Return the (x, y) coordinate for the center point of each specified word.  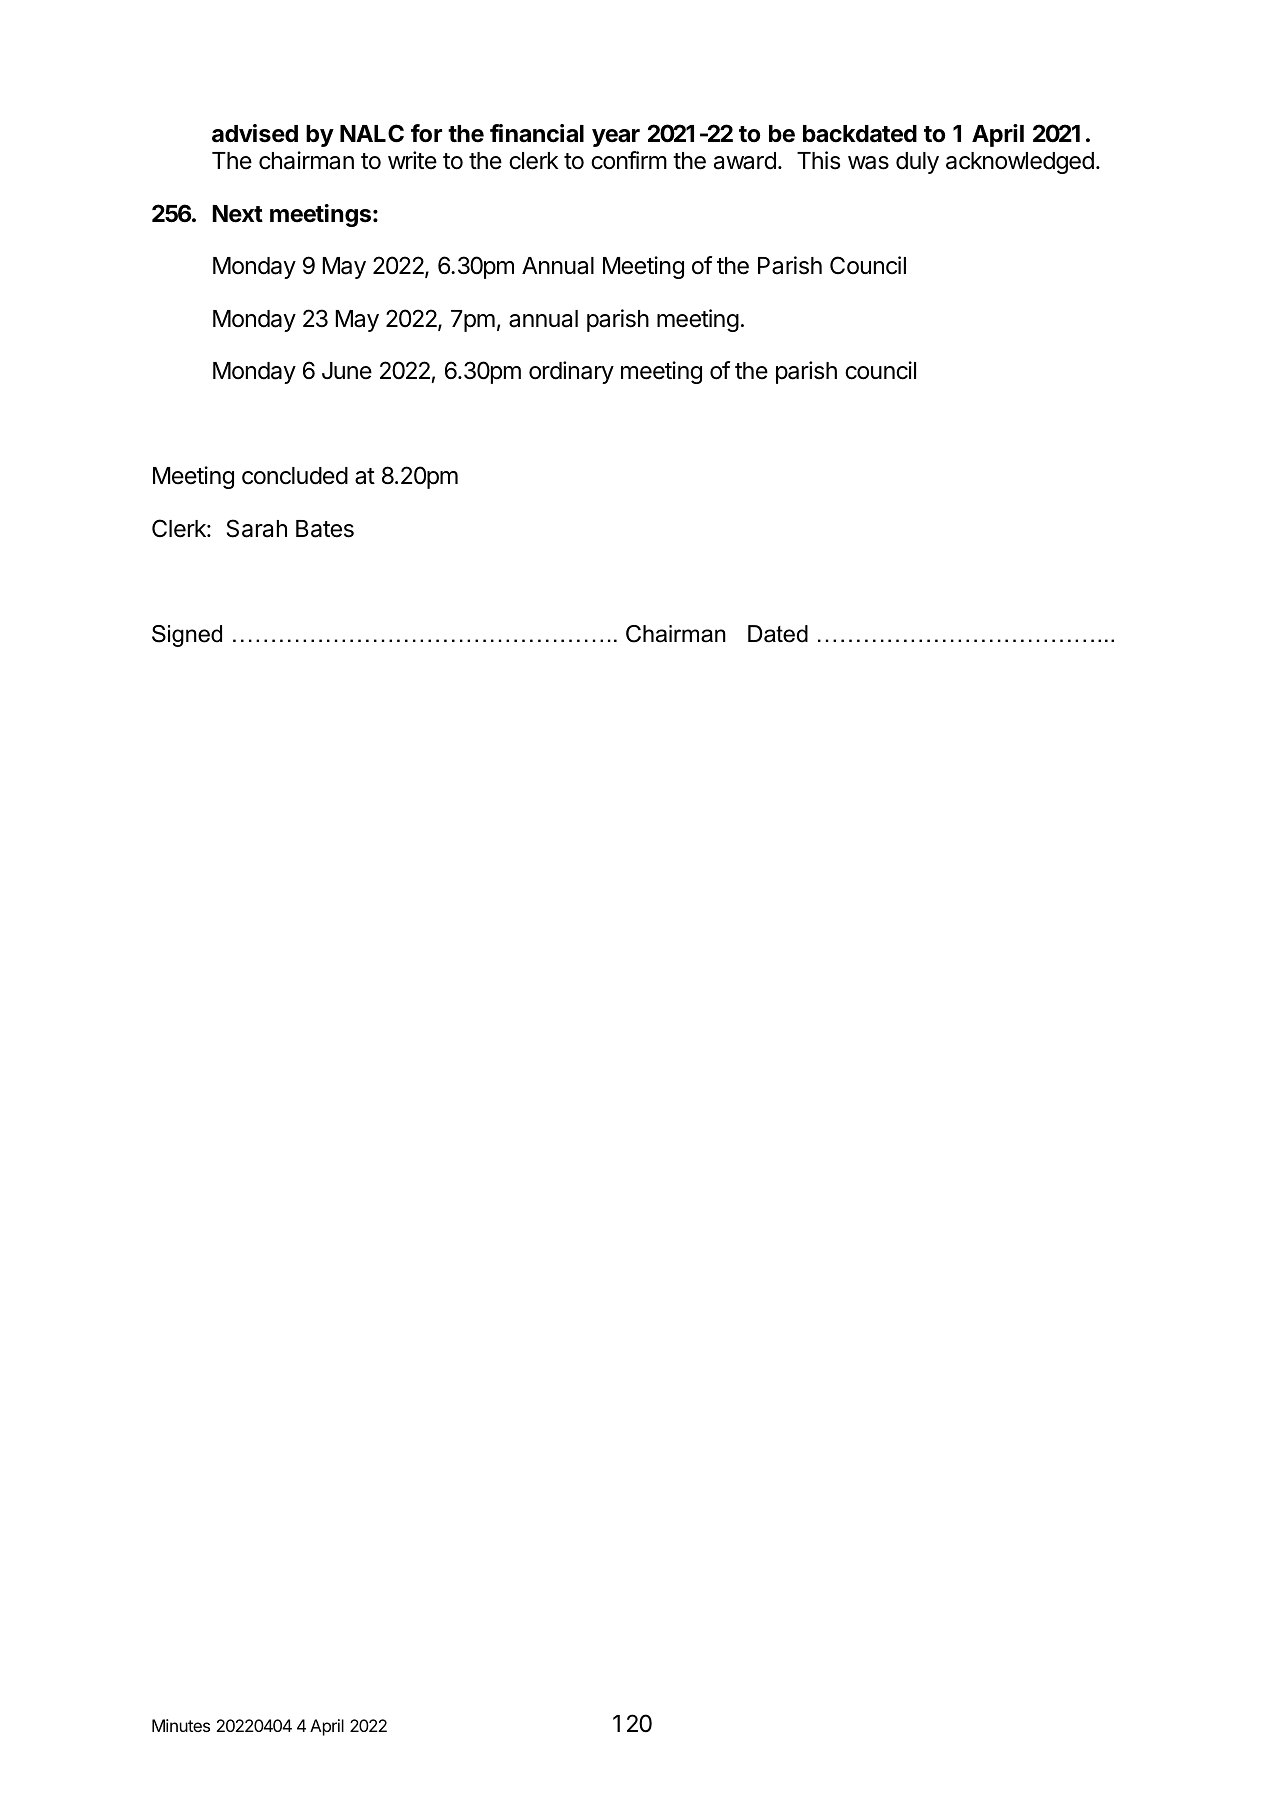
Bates (325, 529)
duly (917, 163)
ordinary (571, 372)
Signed (187, 636)
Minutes (181, 1725)
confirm (629, 160)
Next (237, 214)
